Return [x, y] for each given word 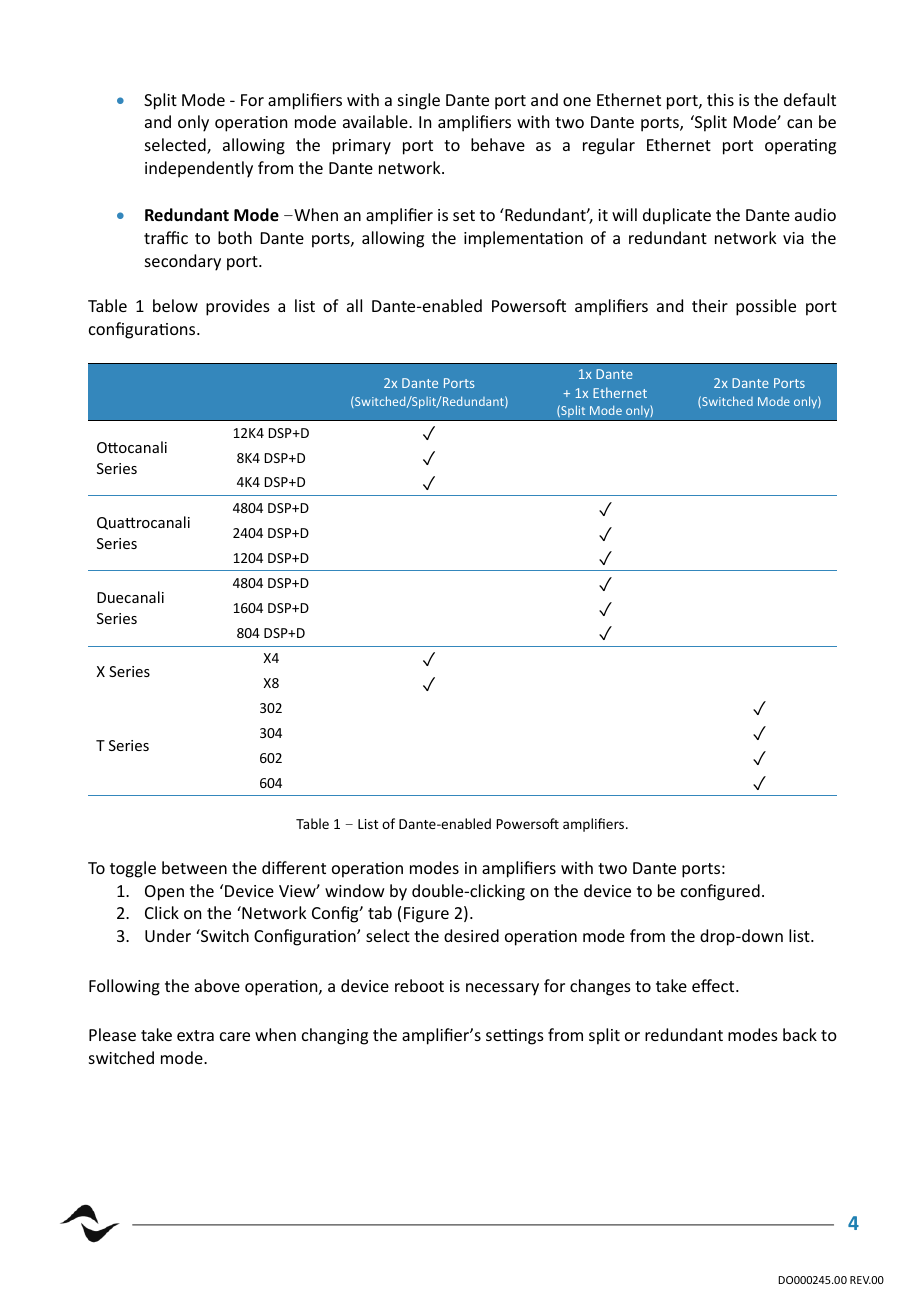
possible [766, 307]
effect [714, 985]
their [710, 305]
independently [199, 169]
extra [195, 1035]
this [720, 99]
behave [498, 144]
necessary [502, 989]
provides [238, 307]
